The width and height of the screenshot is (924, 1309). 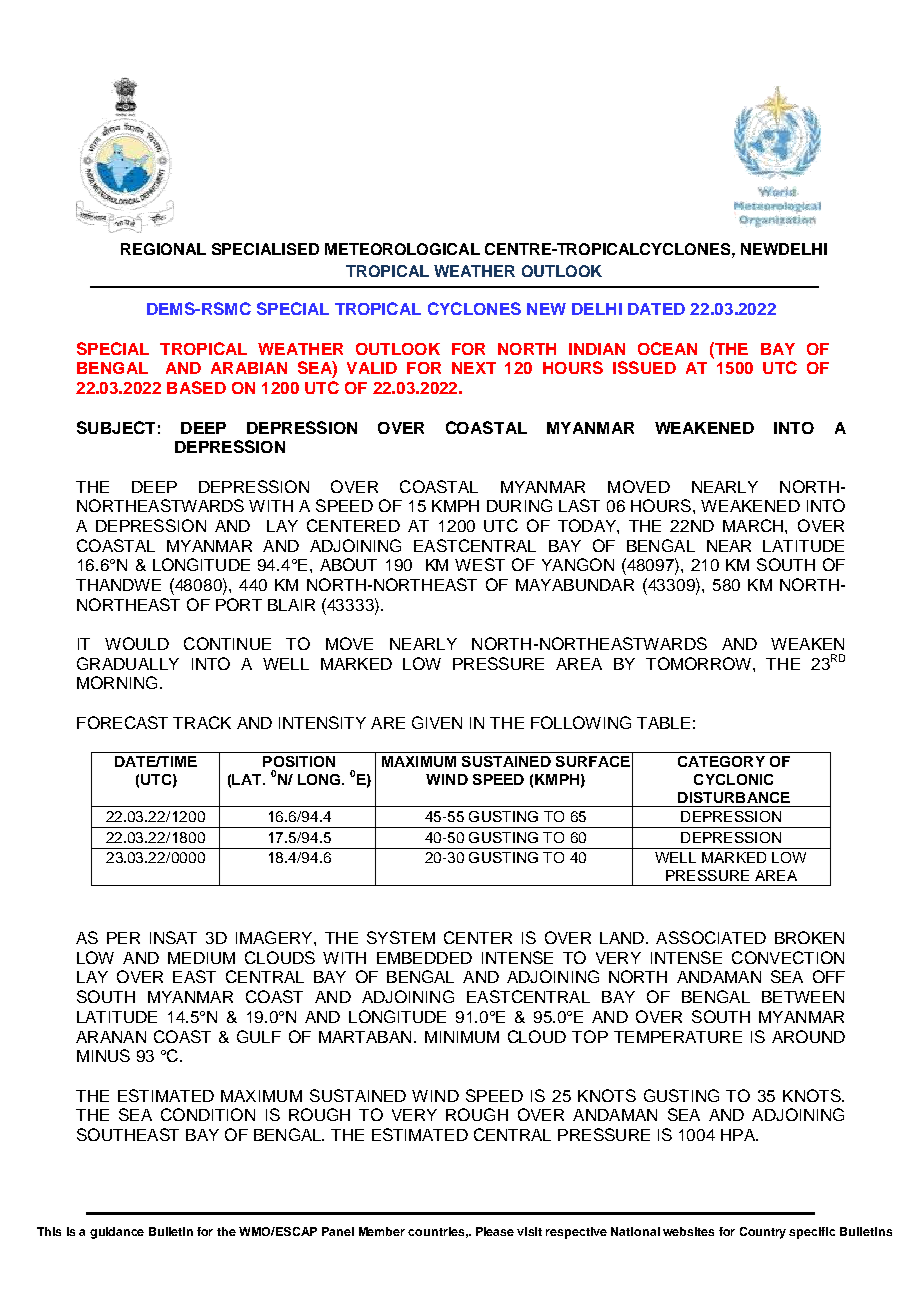 I want to click on Please, so click(x=495, y=1231).
